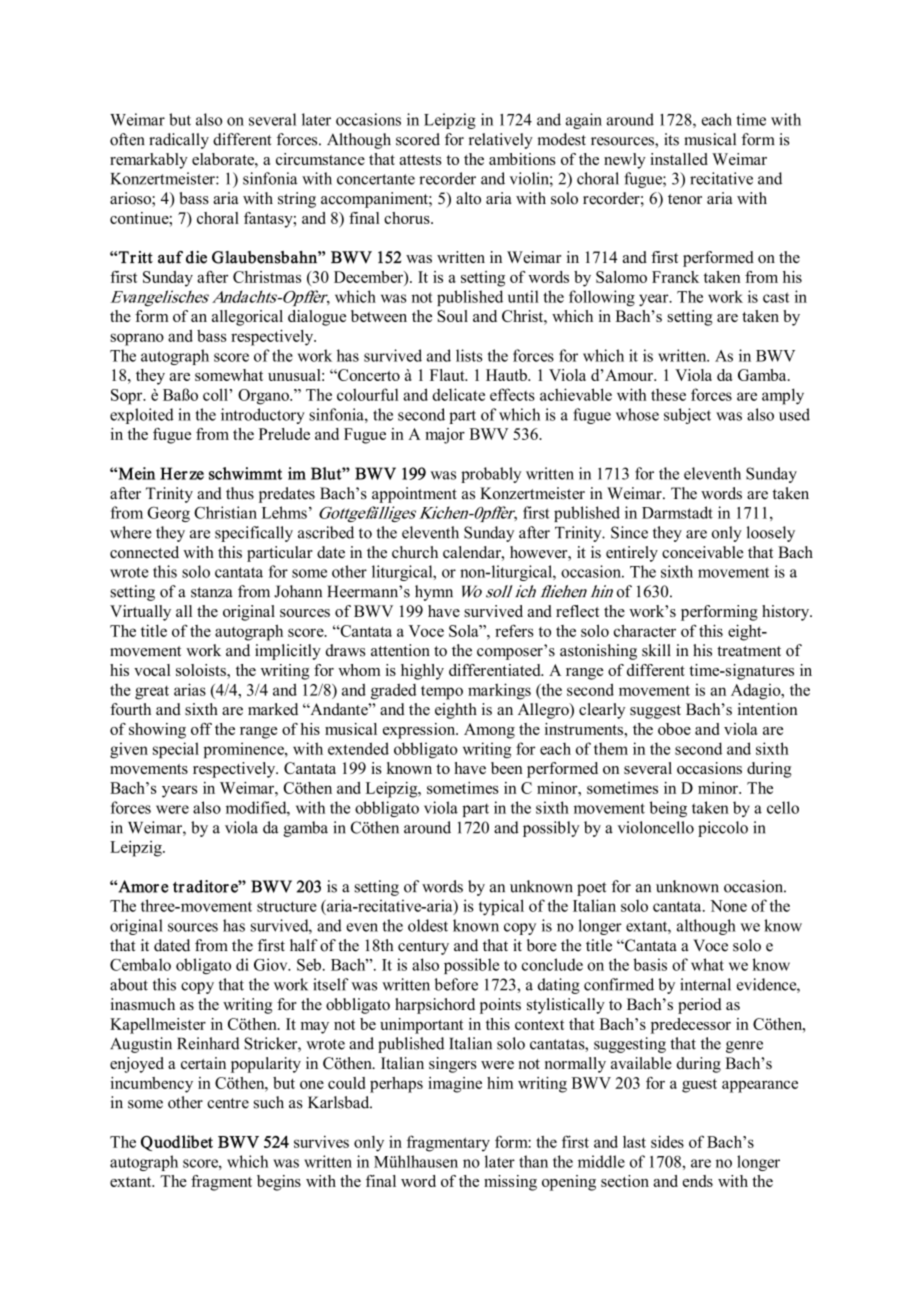 The height and width of the image is (1308, 924). Describe the element at coordinates (152, 670) in the image. I see `vocal` at that location.
